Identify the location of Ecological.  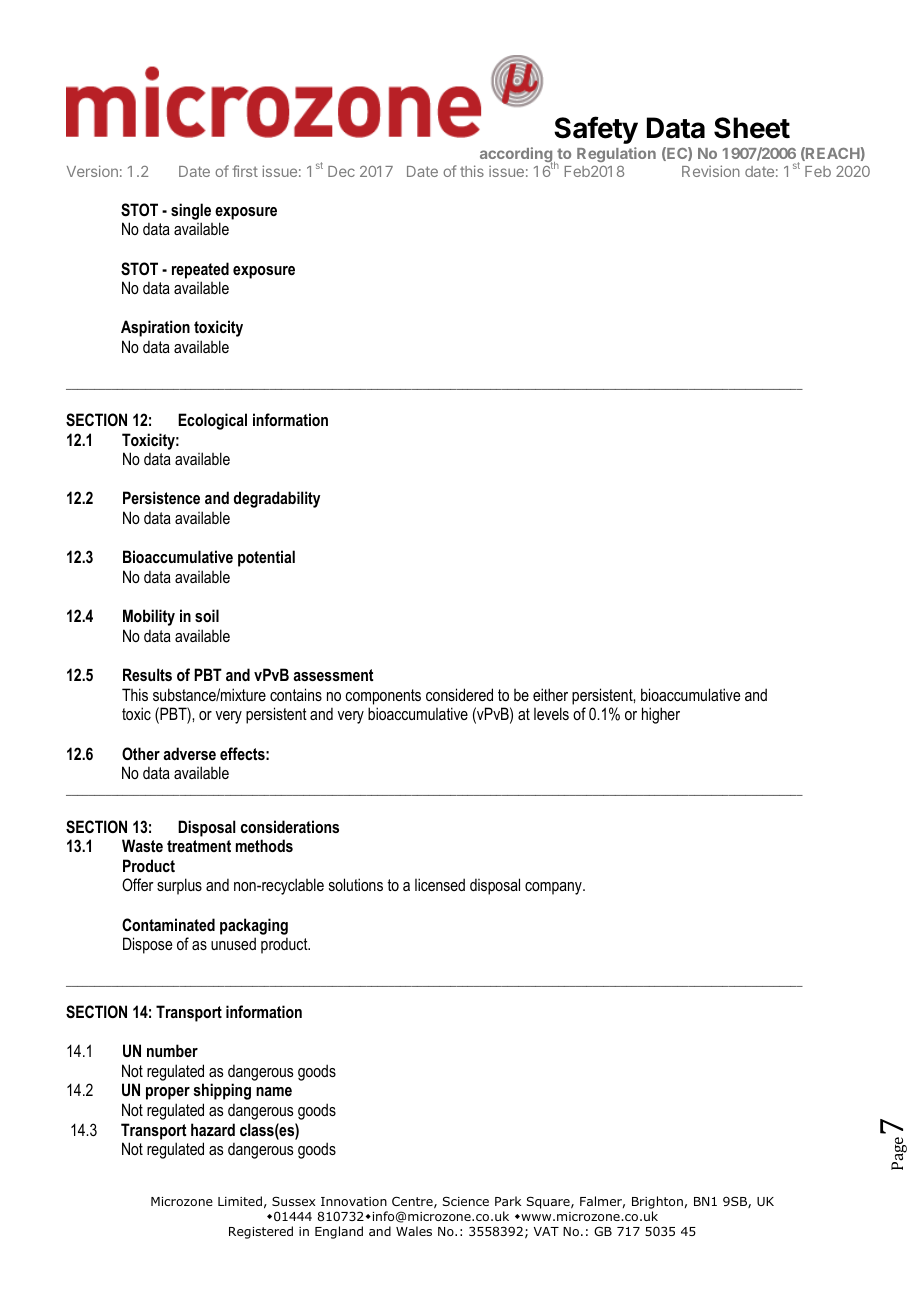
(212, 421).
